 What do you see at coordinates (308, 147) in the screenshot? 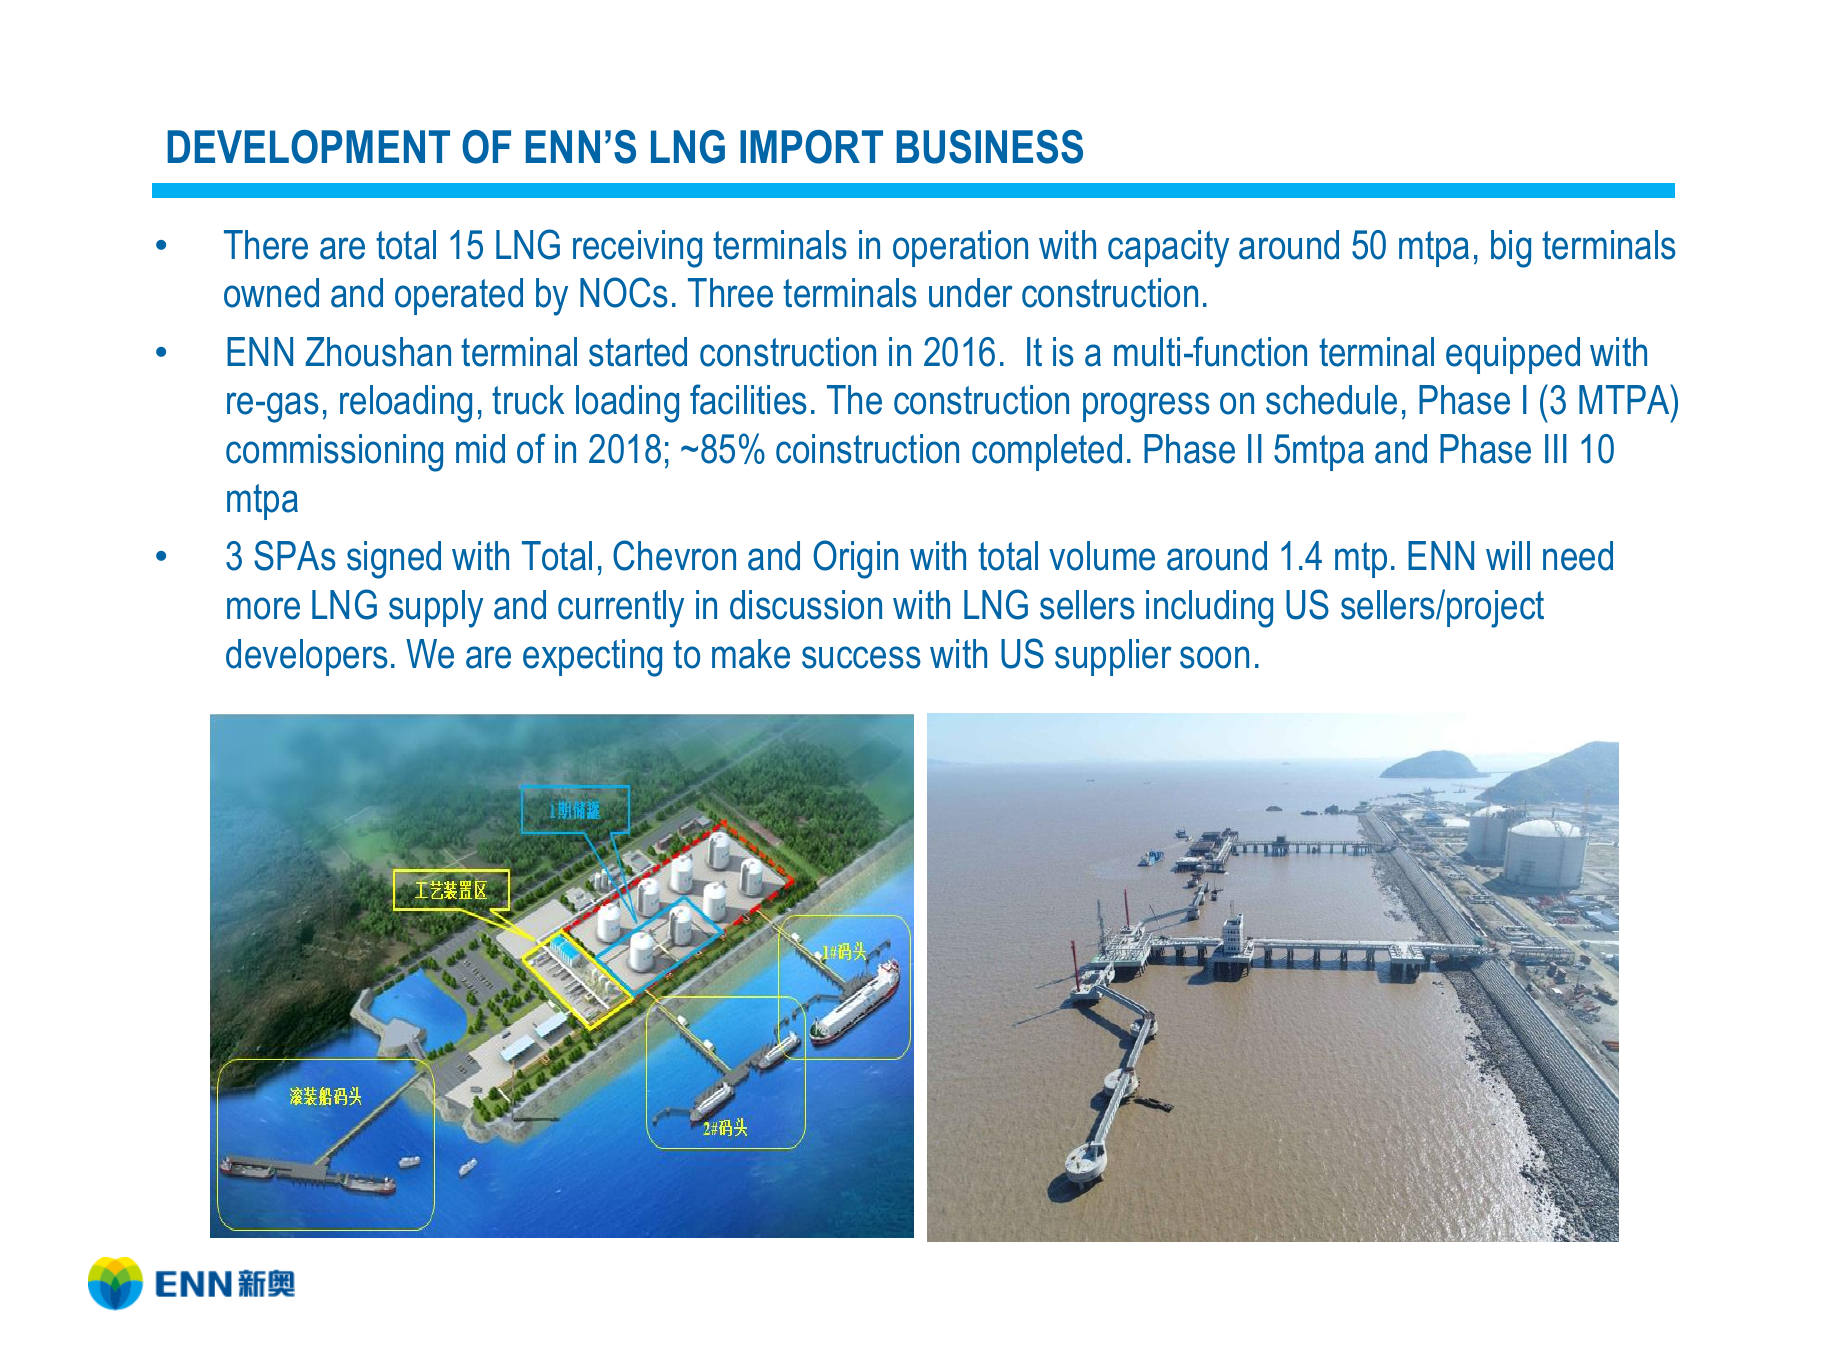
I see `DEVELOPMENT` at bounding box center [308, 147].
